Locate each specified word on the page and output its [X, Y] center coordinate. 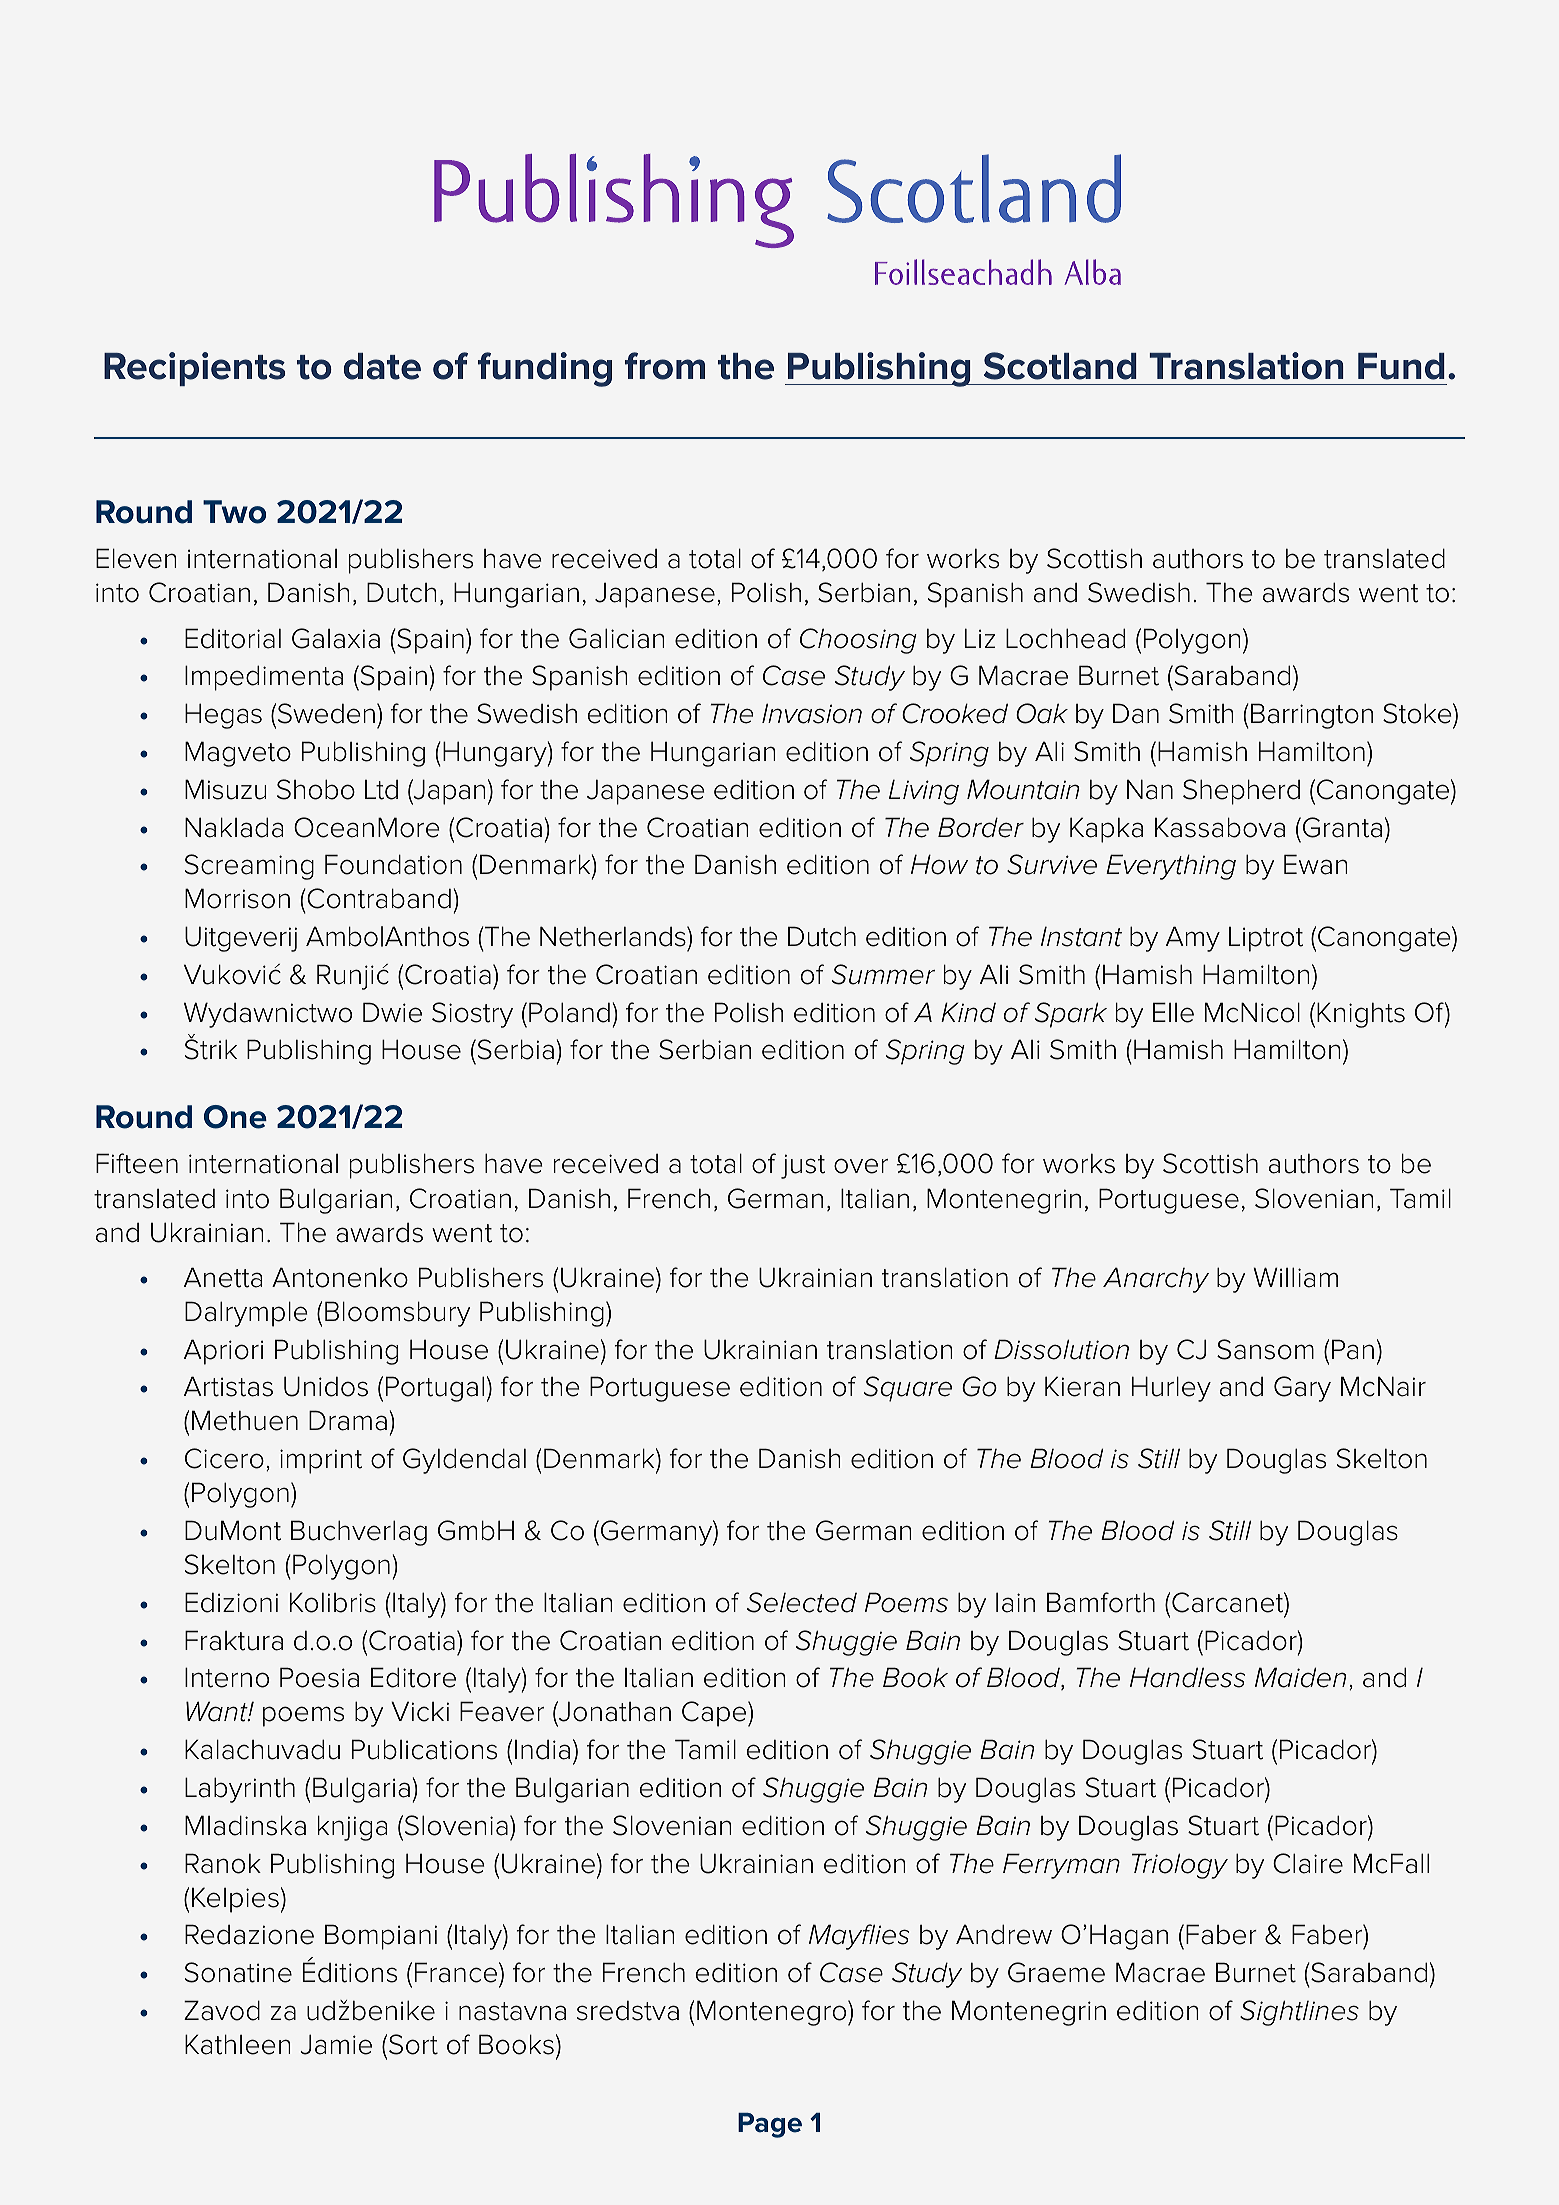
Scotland [1060, 366]
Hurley [1171, 1389]
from [665, 366]
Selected [802, 1602]
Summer [883, 974]
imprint [321, 1461]
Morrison [237, 898]
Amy [1193, 939]
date [382, 366]
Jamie [336, 2044]
